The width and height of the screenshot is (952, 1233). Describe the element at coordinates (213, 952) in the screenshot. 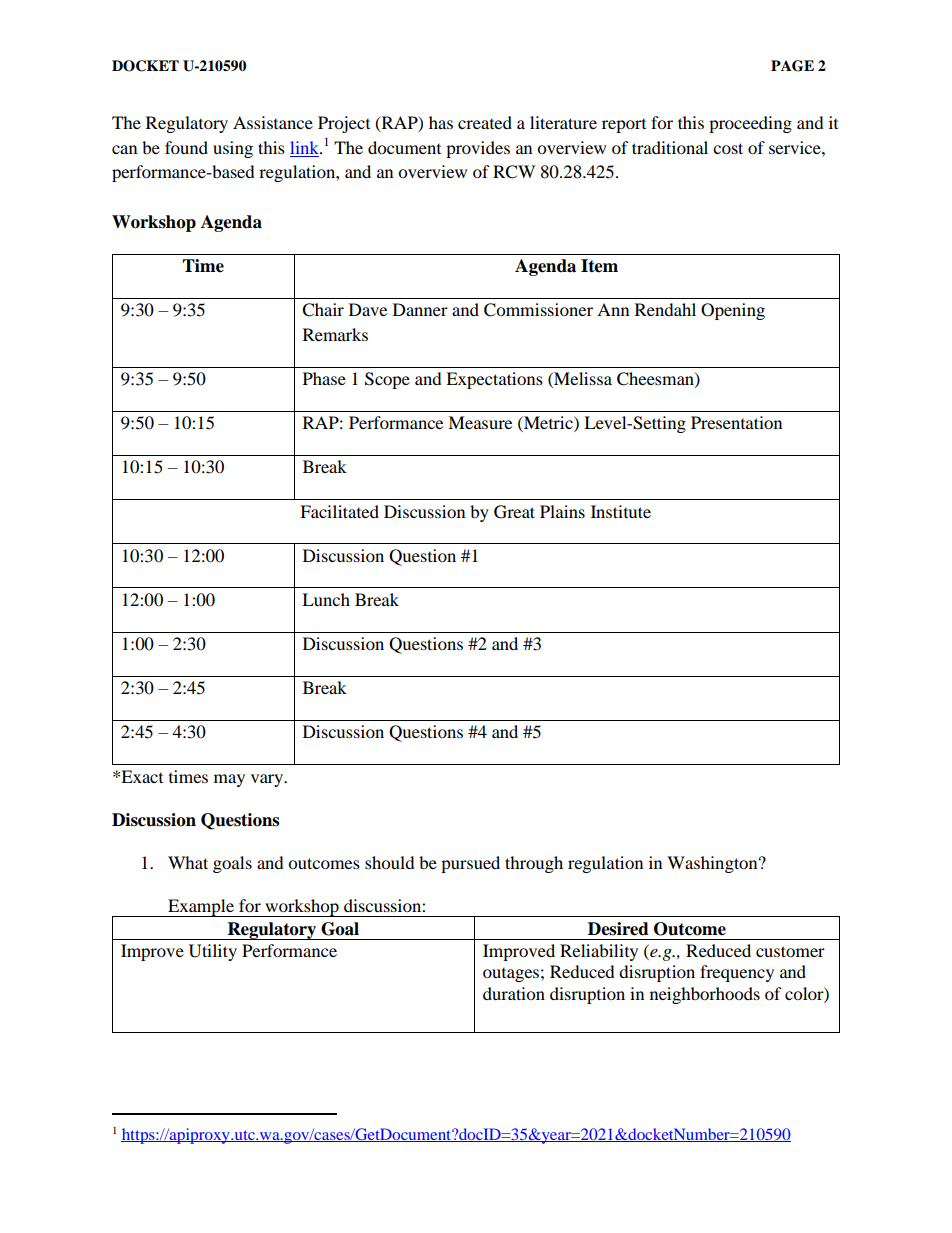

I see `Utility` at that location.
